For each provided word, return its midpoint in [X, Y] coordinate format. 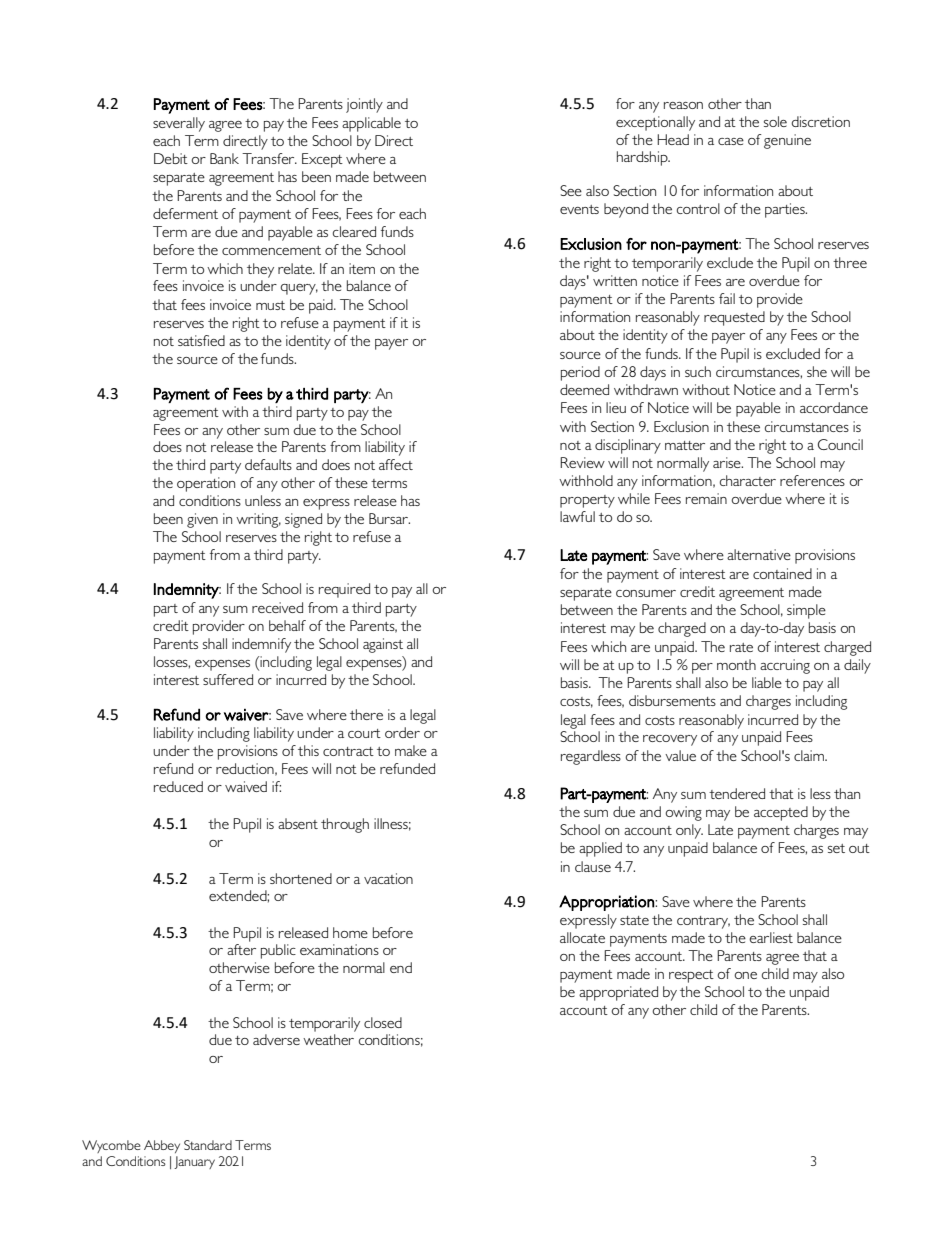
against [383, 645]
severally [179, 124]
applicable [371, 124]
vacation [388, 878]
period [580, 373]
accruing [785, 666]
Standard [208, 1145]
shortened [301, 878]
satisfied [201, 340]
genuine [787, 141]
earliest [771, 937]
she [817, 371]
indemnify [261, 645]
